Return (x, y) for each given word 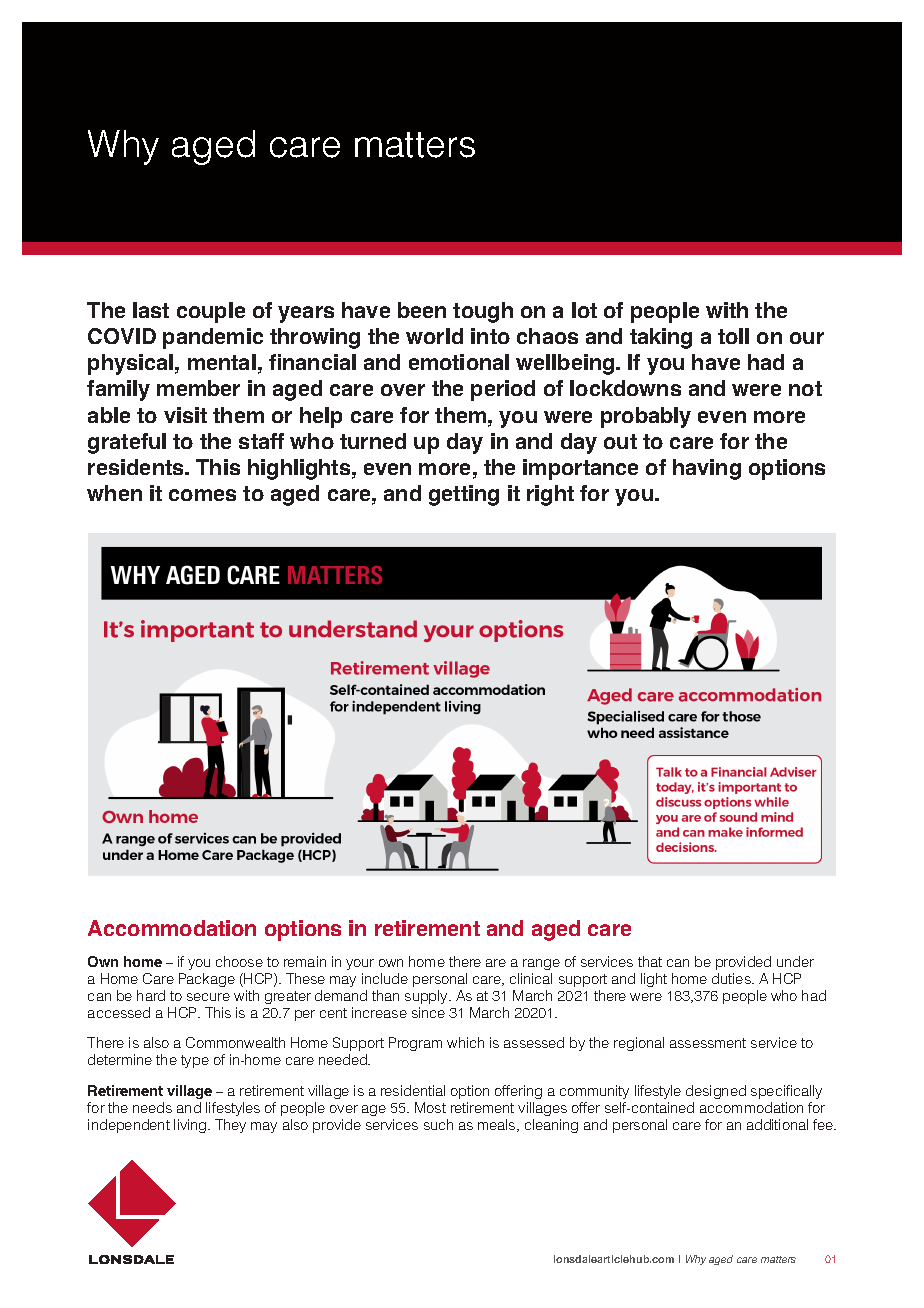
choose (239, 961)
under (795, 961)
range (541, 964)
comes (202, 495)
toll (733, 336)
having (707, 469)
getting (464, 495)
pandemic (213, 338)
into (490, 336)
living (191, 1126)
